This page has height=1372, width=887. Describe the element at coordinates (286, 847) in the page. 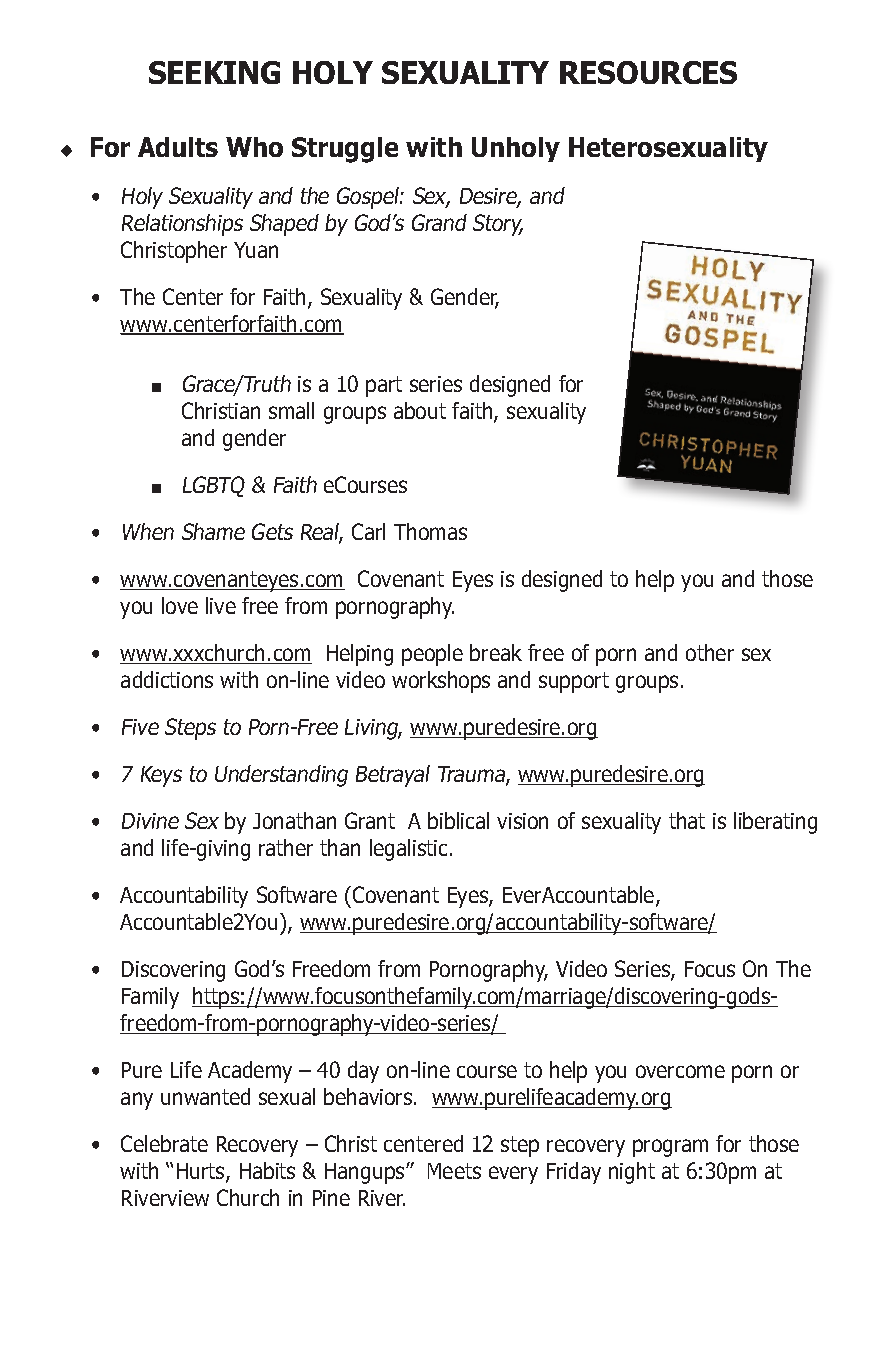

I see `rather` at that location.
